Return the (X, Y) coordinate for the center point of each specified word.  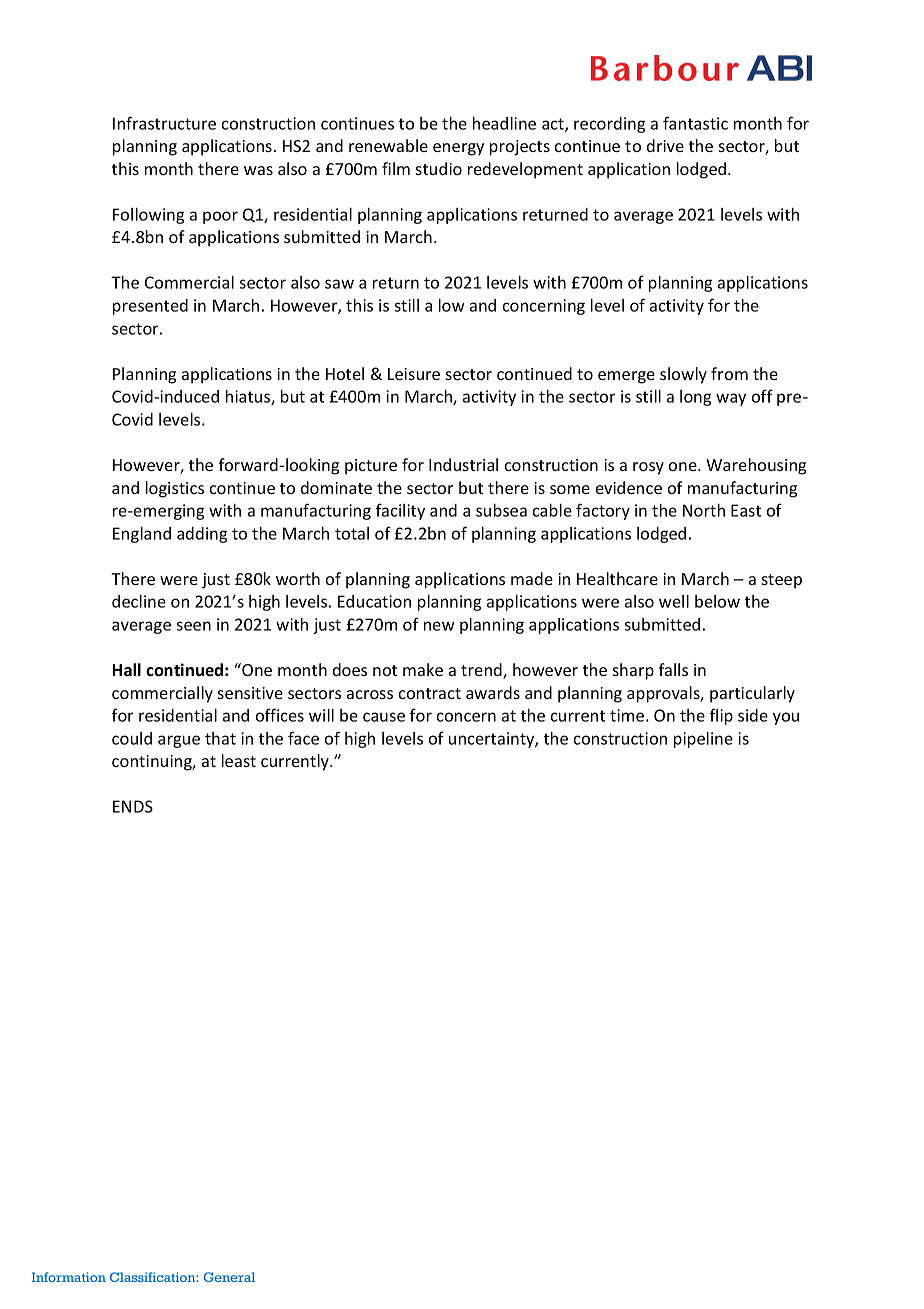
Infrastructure (164, 123)
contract (430, 693)
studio (439, 168)
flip (721, 716)
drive (665, 145)
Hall (126, 669)
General (229, 1277)
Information (69, 1277)
